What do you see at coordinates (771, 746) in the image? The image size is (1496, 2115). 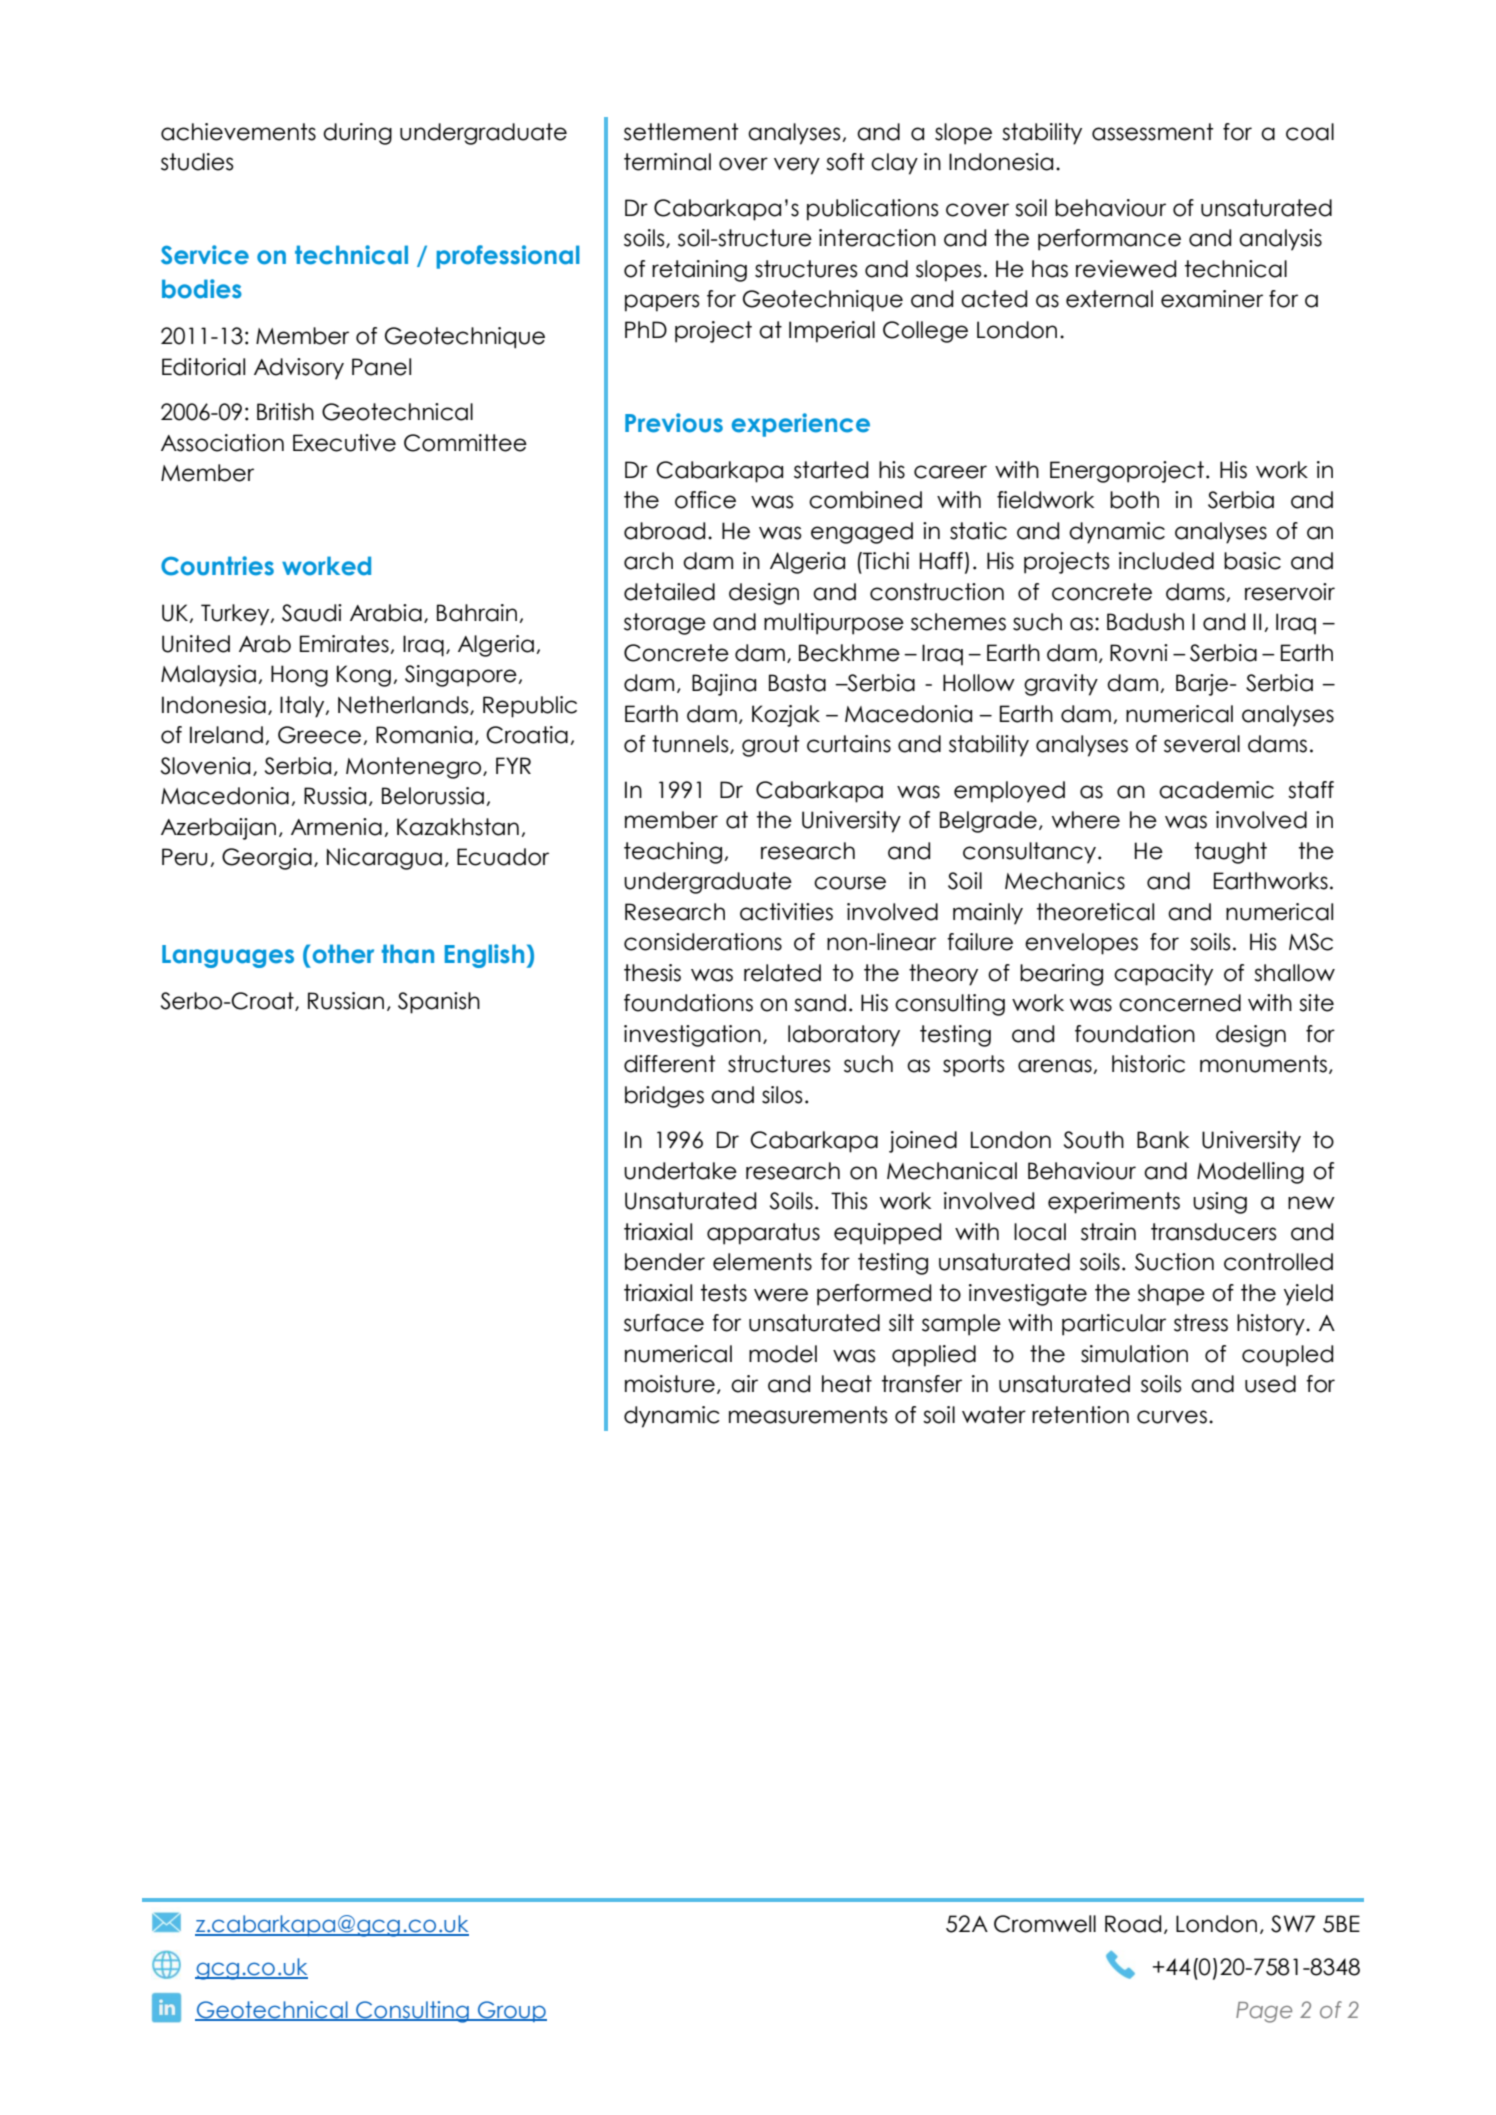 I see `grout` at bounding box center [771, 746].
